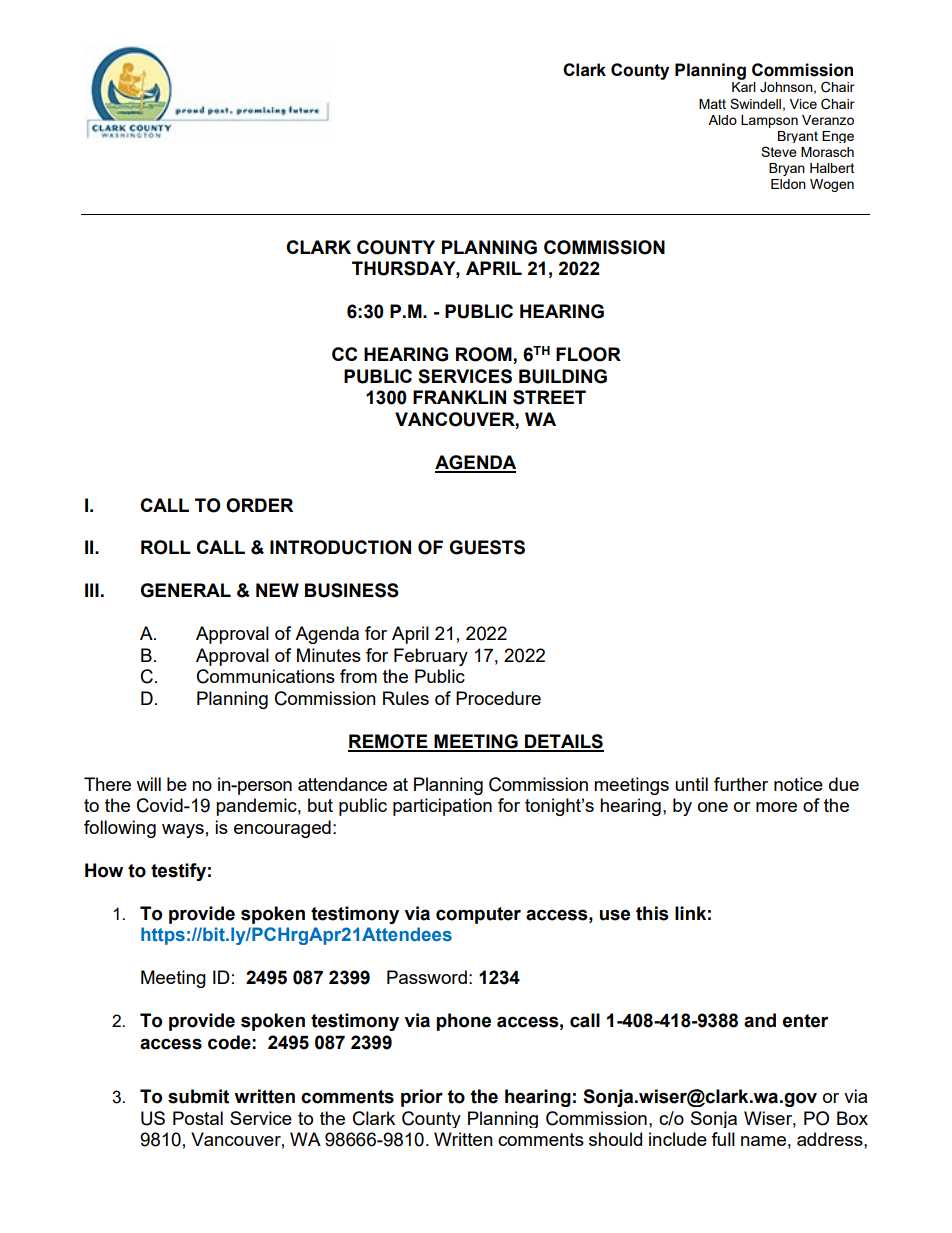 Image resolution: width=952 pixels, height=1233 pixels. What do you see at coordinates (722, 120) in the screenshot?
I see `Aldo` at bounding box center [722, 120].
